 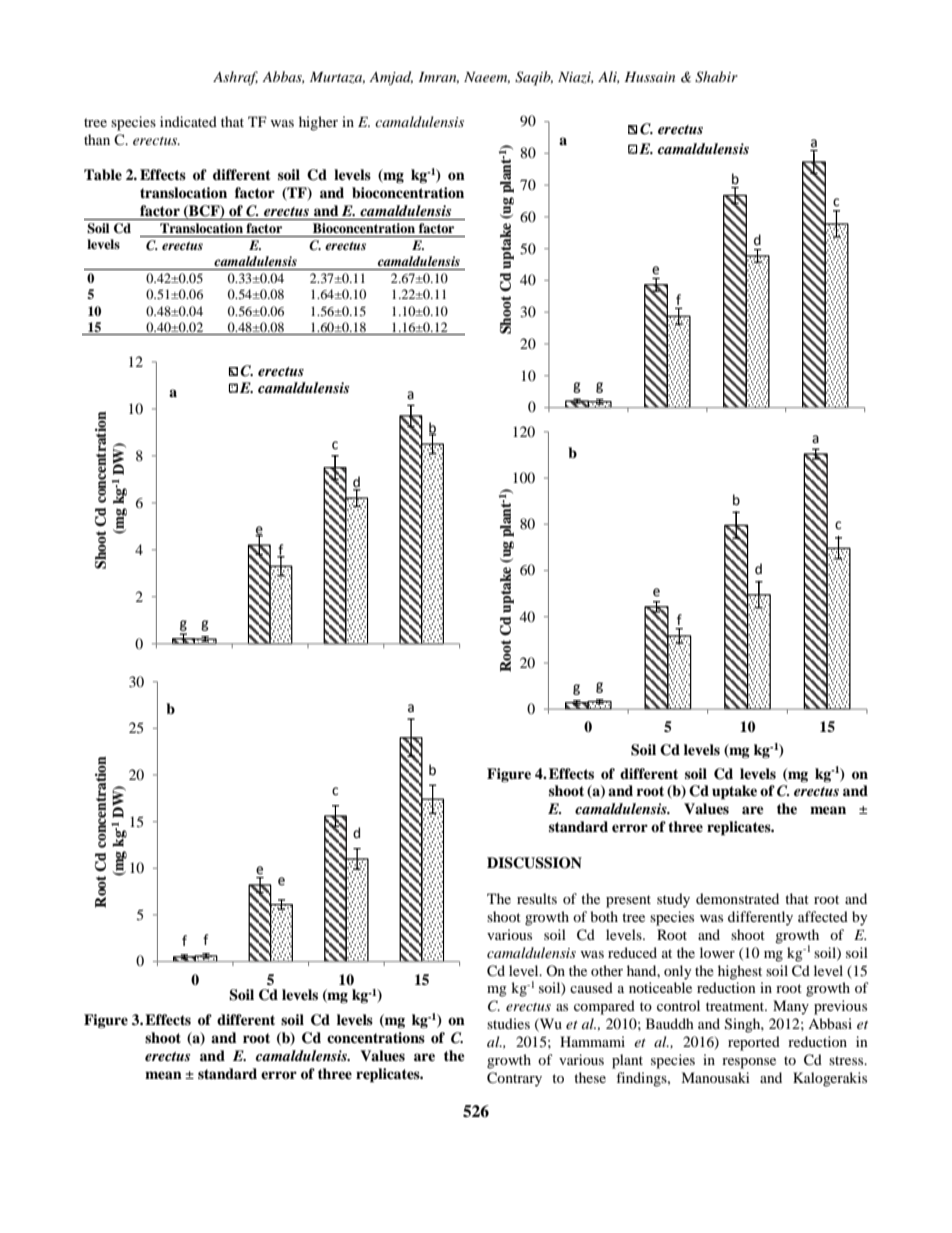 What do you see at coordinates (823, 916) in the image?
I see `affected` at bounding box center [823, 916].
